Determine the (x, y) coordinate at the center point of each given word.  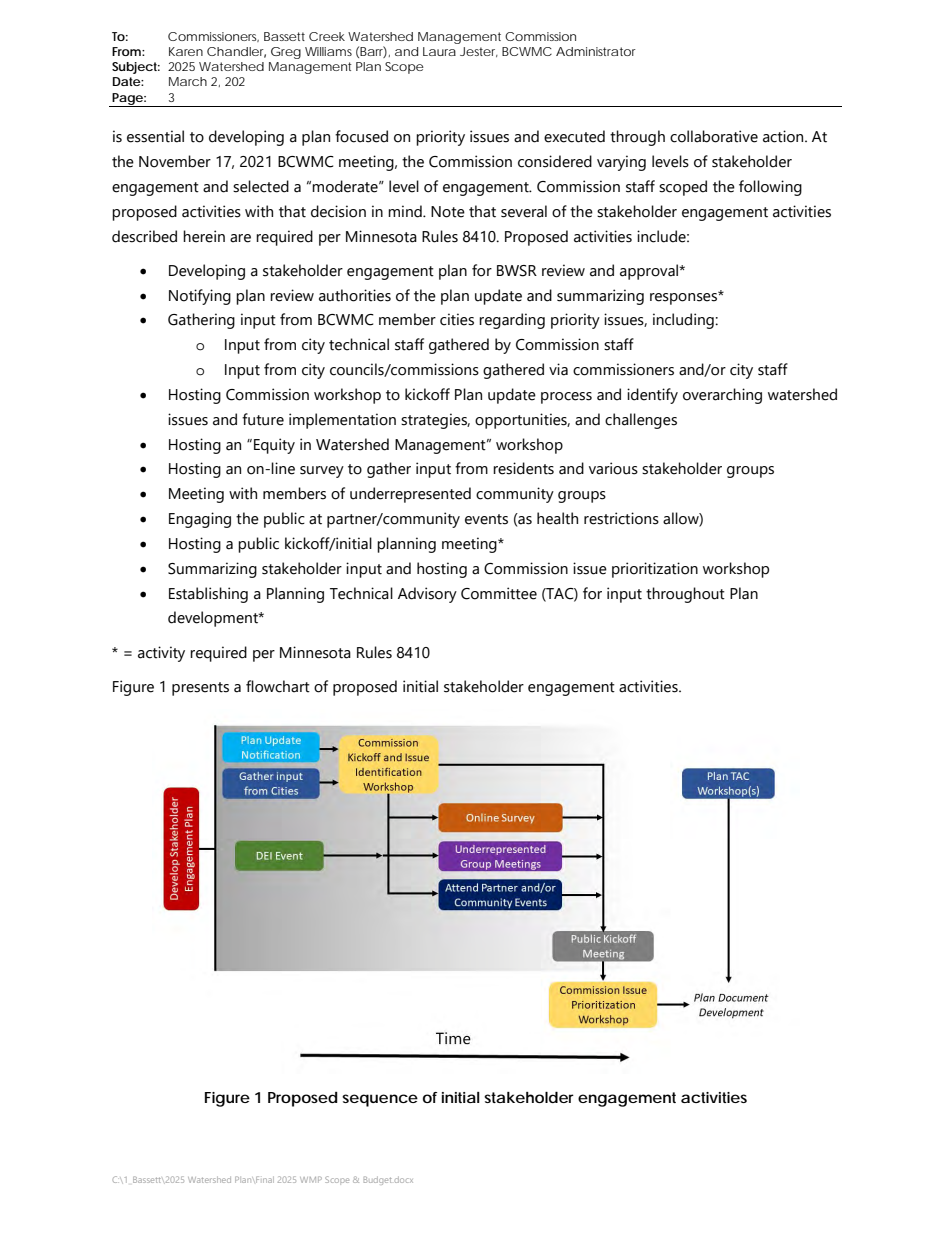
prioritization (655, 570)
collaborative (714, 136)
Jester (479, 52)
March (188, 81)
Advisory (427, 595)
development (214, 619)
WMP (311, 1179)
